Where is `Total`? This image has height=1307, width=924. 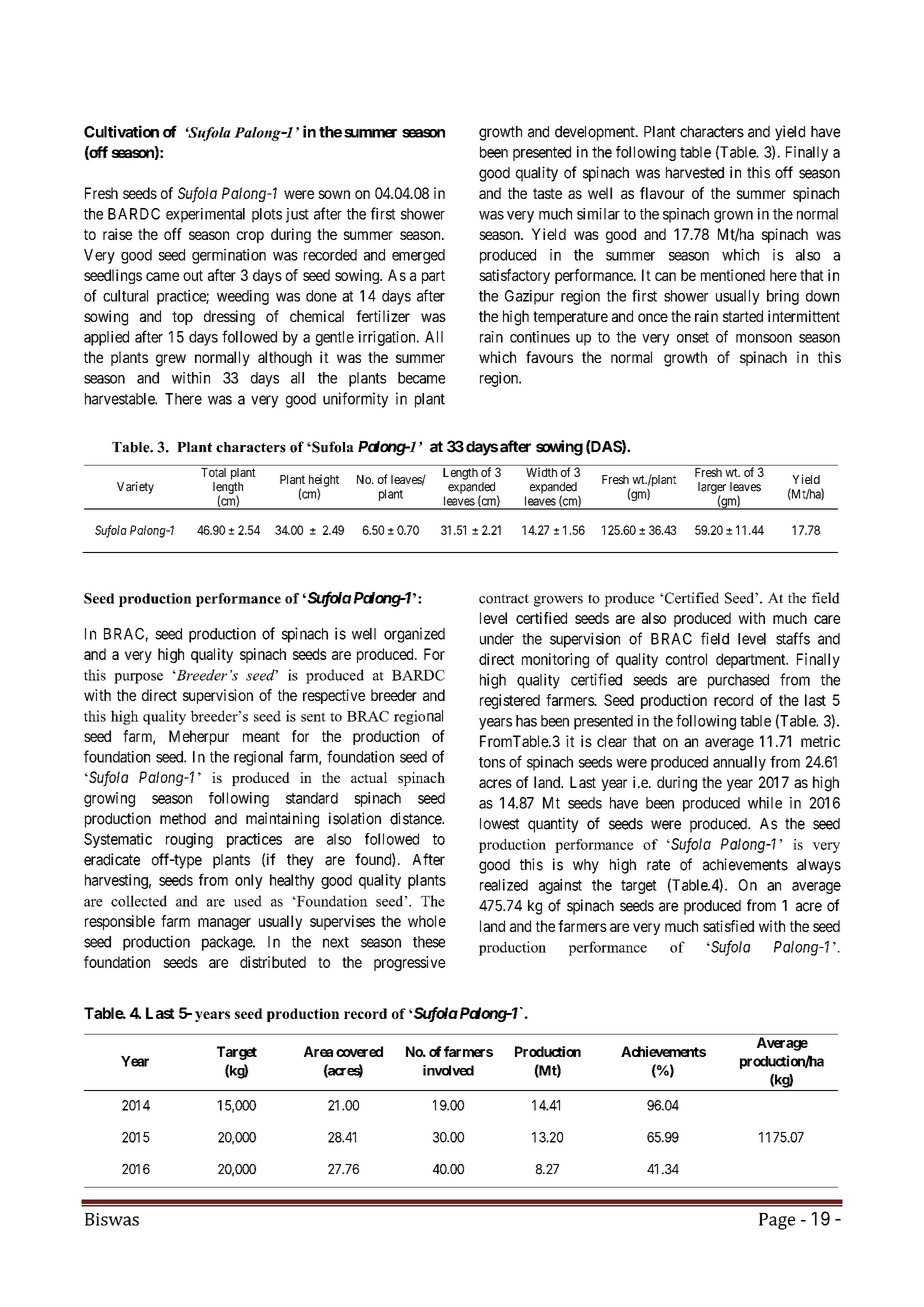 Total is located at coordinates (213, 472).
